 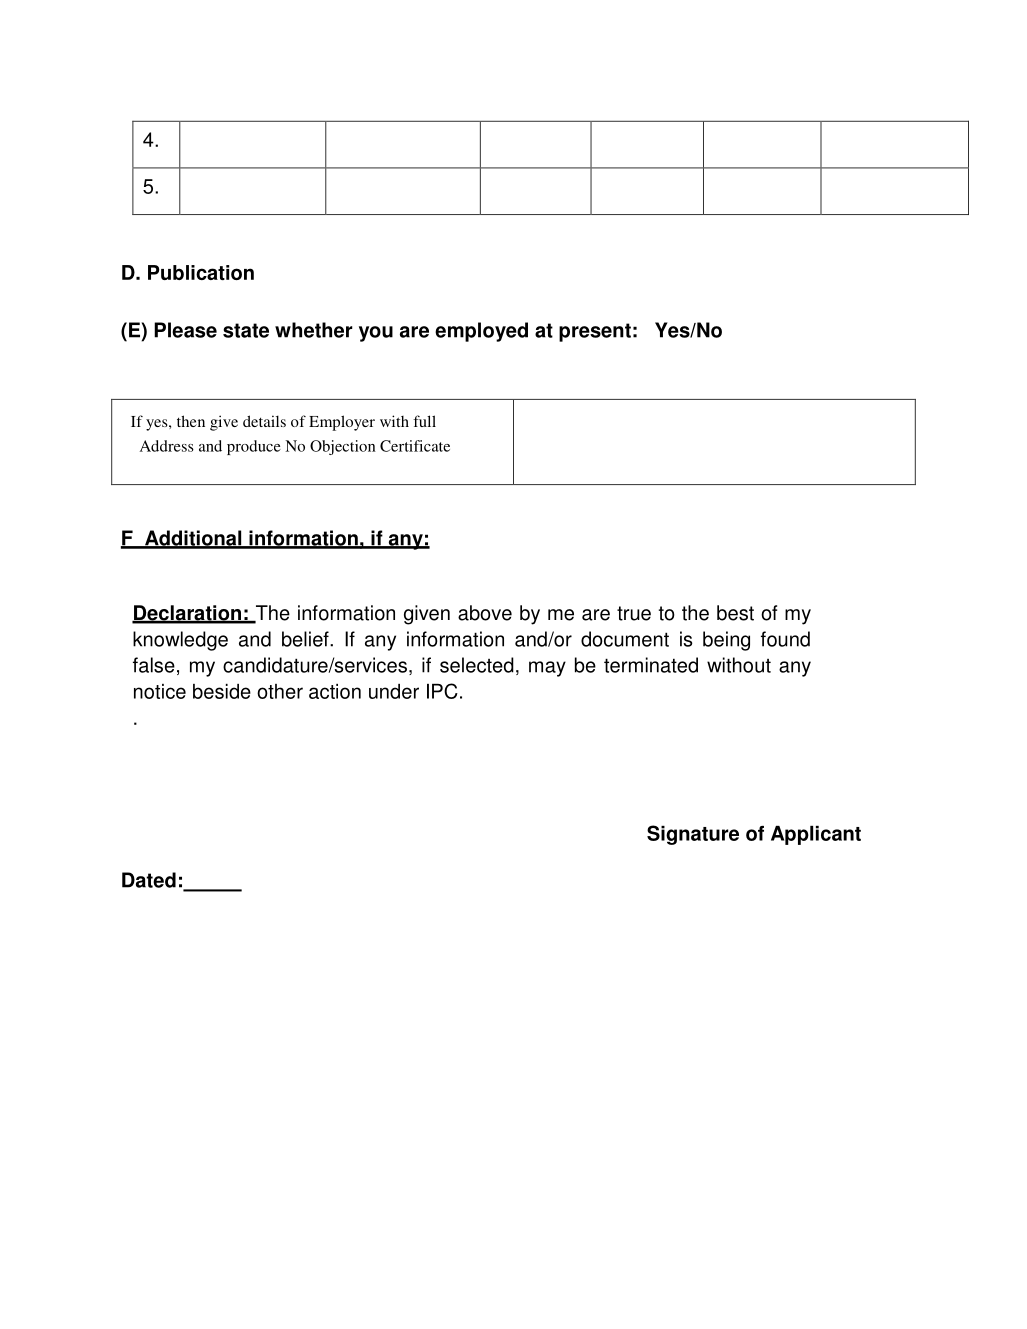 What do you see at coordinates (595, 332) in the screenshot?
I see `present` at bounding box center [595, 332].
